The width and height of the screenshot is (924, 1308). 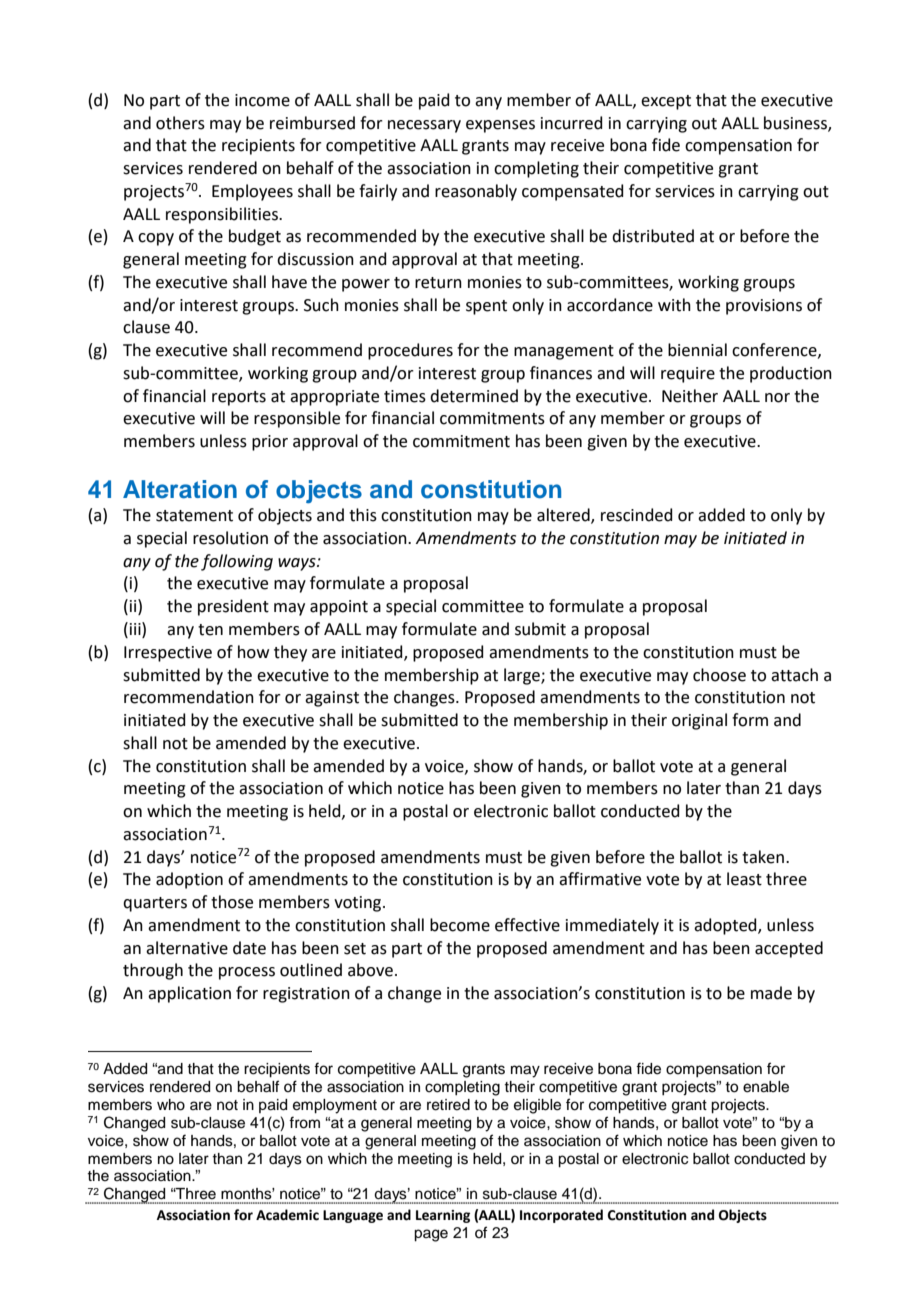 I want to click on ten, so click(x=210, y=630).
